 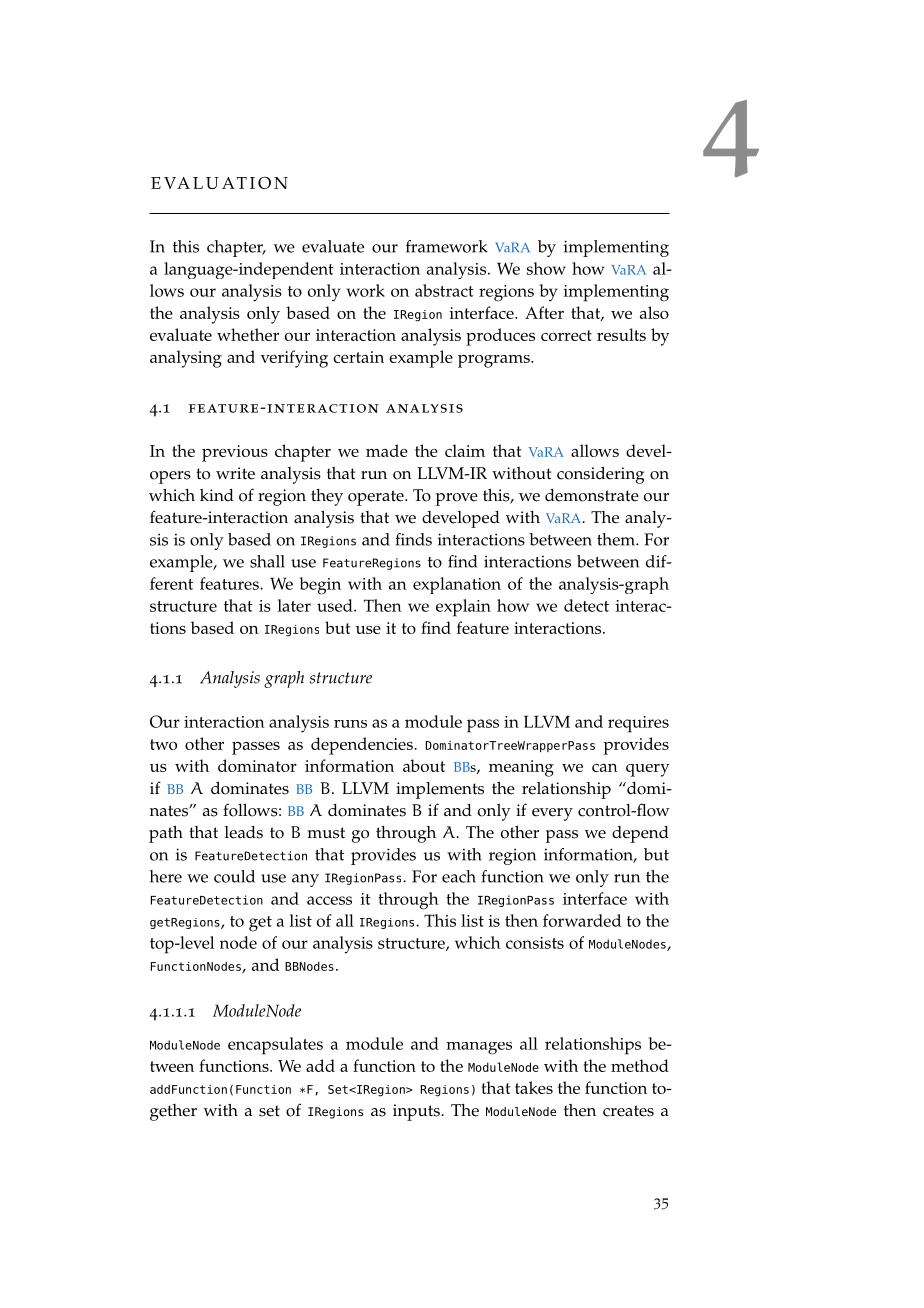 What do you see at coordinates (248, 334) in the screenshot?
I see `whether` at bounding box center [248, 334].
